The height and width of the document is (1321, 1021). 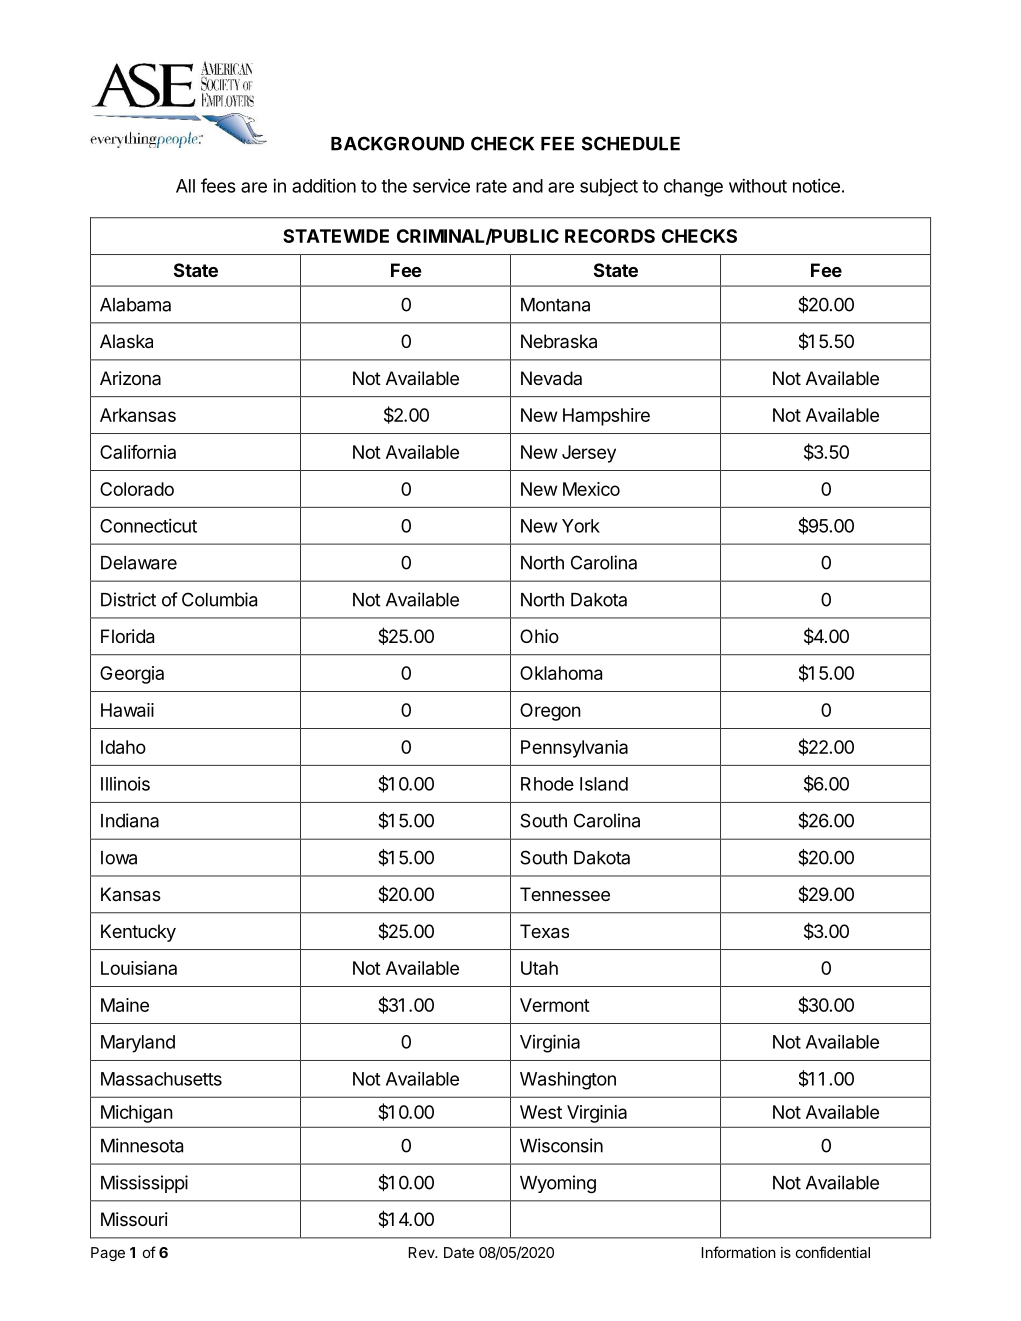 I want to click on rate, so click(x=491, y=186).
